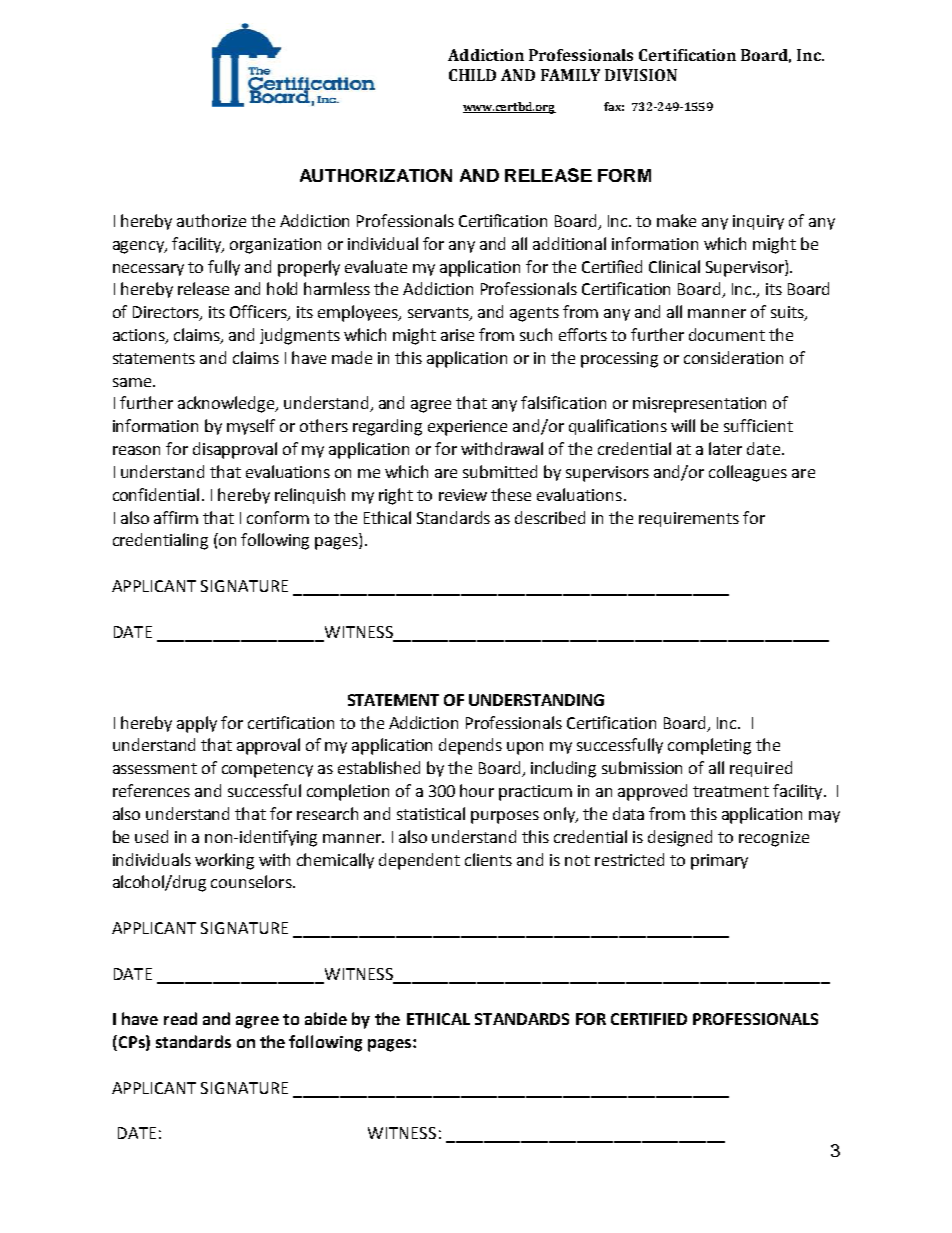  What do you see at coordinates (477, 790) in the document?
I see `hour` at bounding box center [477, 790].
